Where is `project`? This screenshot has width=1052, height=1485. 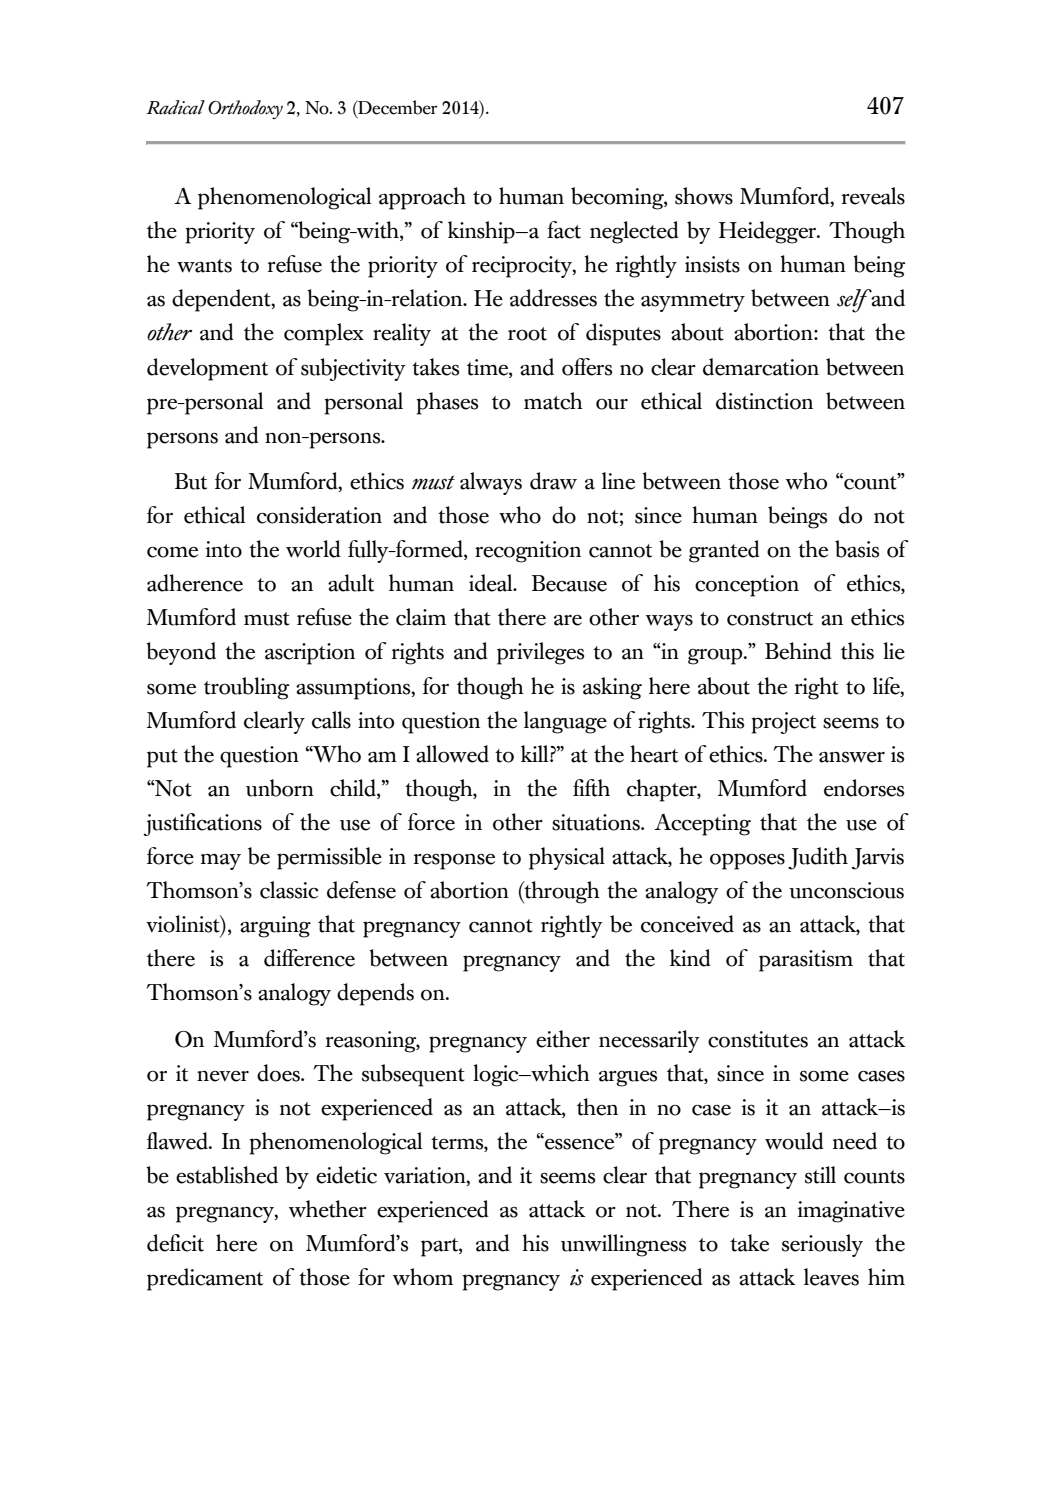
project is located at coordinates (783, 723).
